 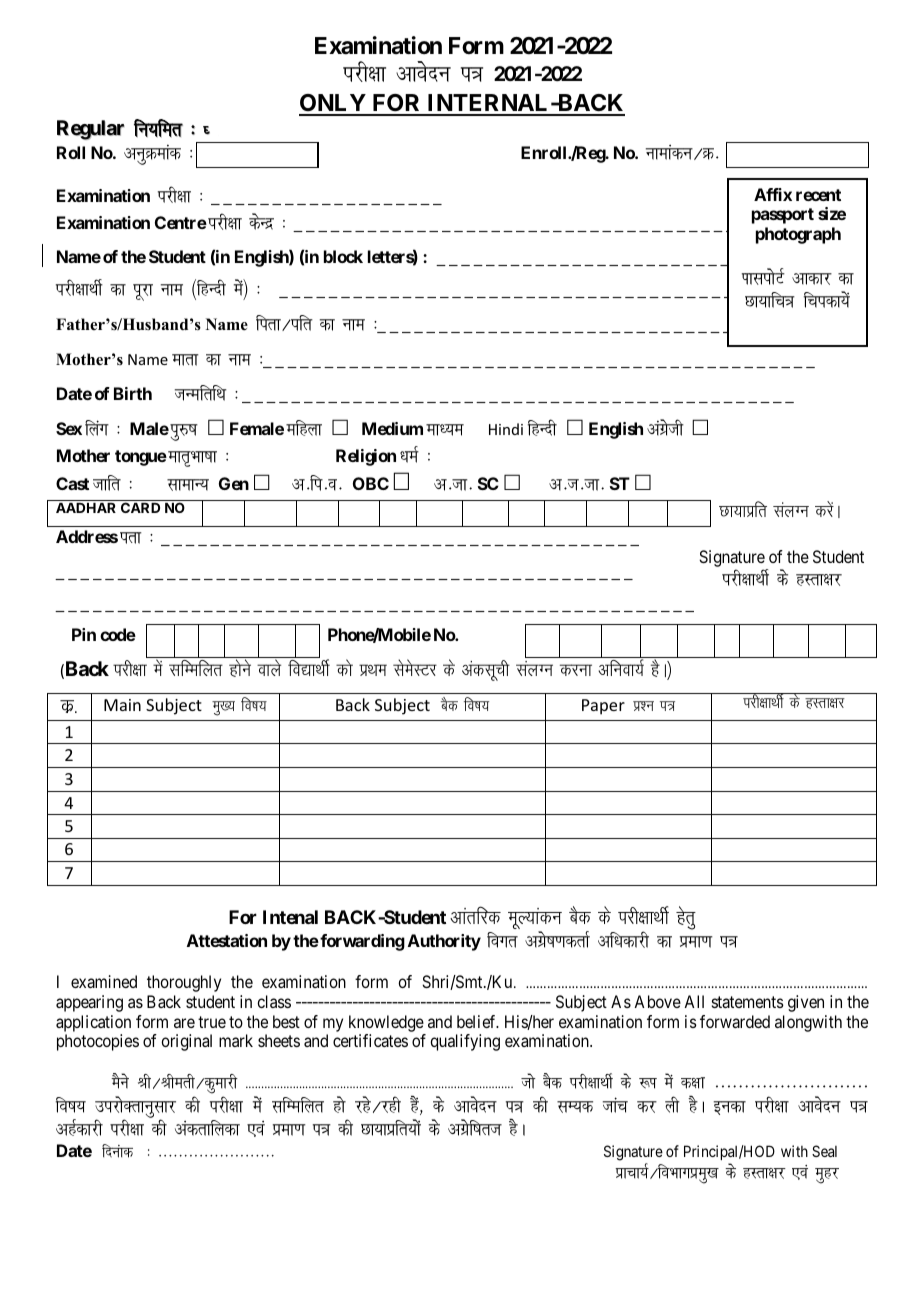 I want to click on original, so click(x=186, y=1042).
